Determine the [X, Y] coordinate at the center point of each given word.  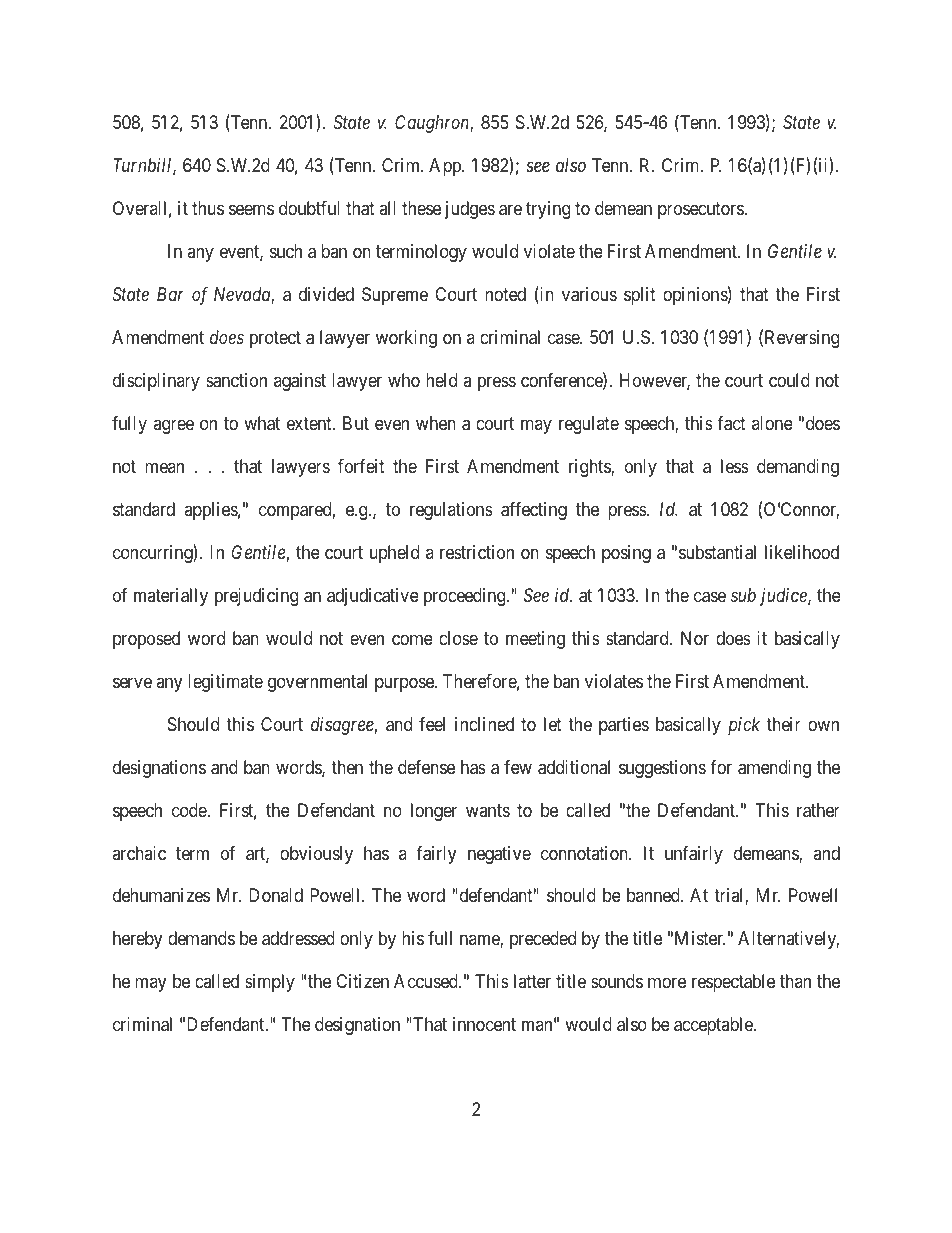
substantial [717, 552]
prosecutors [701, 210]
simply [270, 983]
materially [171, 597]
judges [470, 210]
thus [208, 208]
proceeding [466, 597]
